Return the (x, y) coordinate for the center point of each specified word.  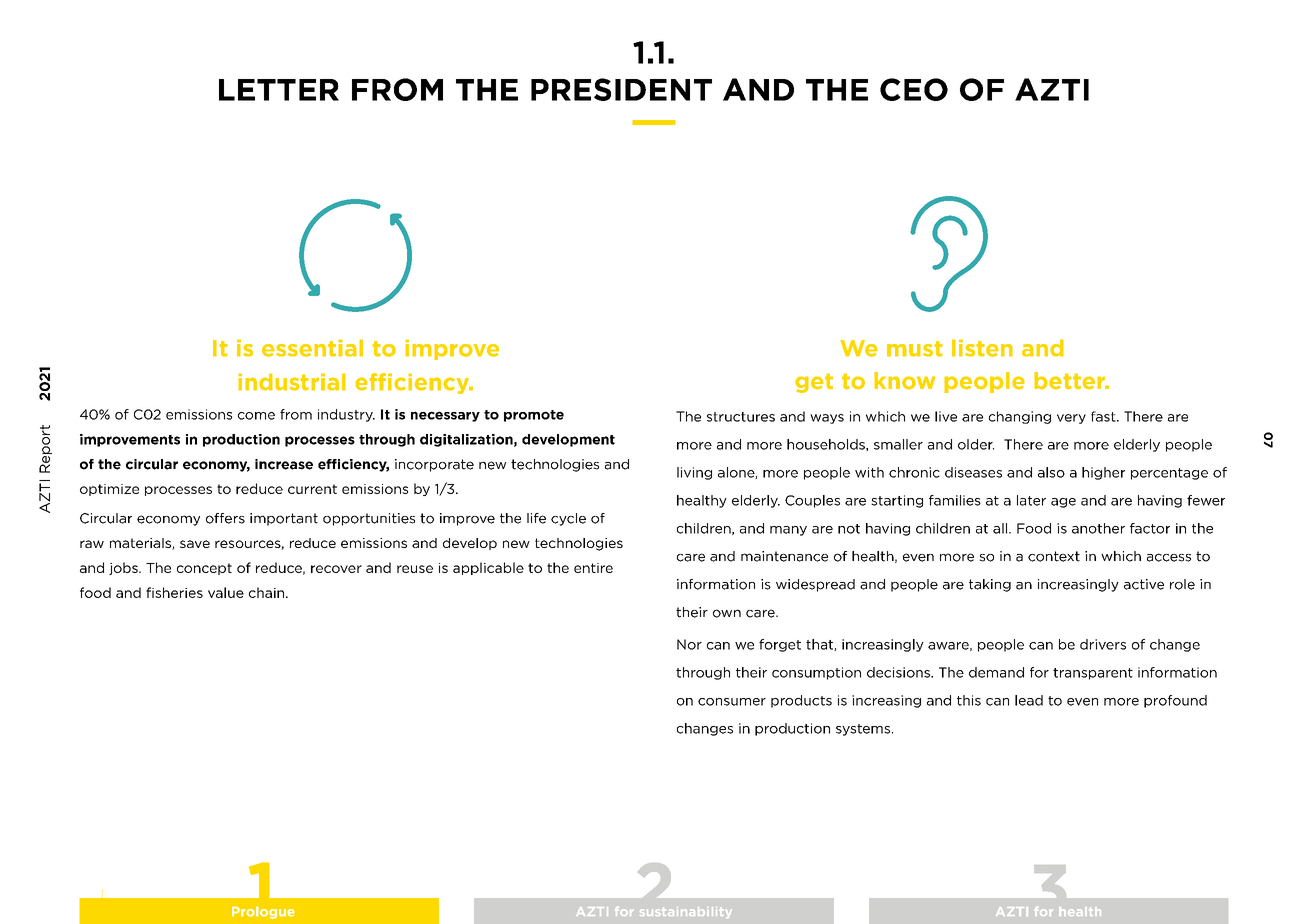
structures (741, 417)
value (226, 592)
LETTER (279, 90)
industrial (292, 382)
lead (1029, 700)
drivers (1103, 644)
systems (863, 730)
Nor (689, 644)
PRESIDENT (621, 89)
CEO (914, 89)
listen (982, 348)
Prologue (263, 912)
